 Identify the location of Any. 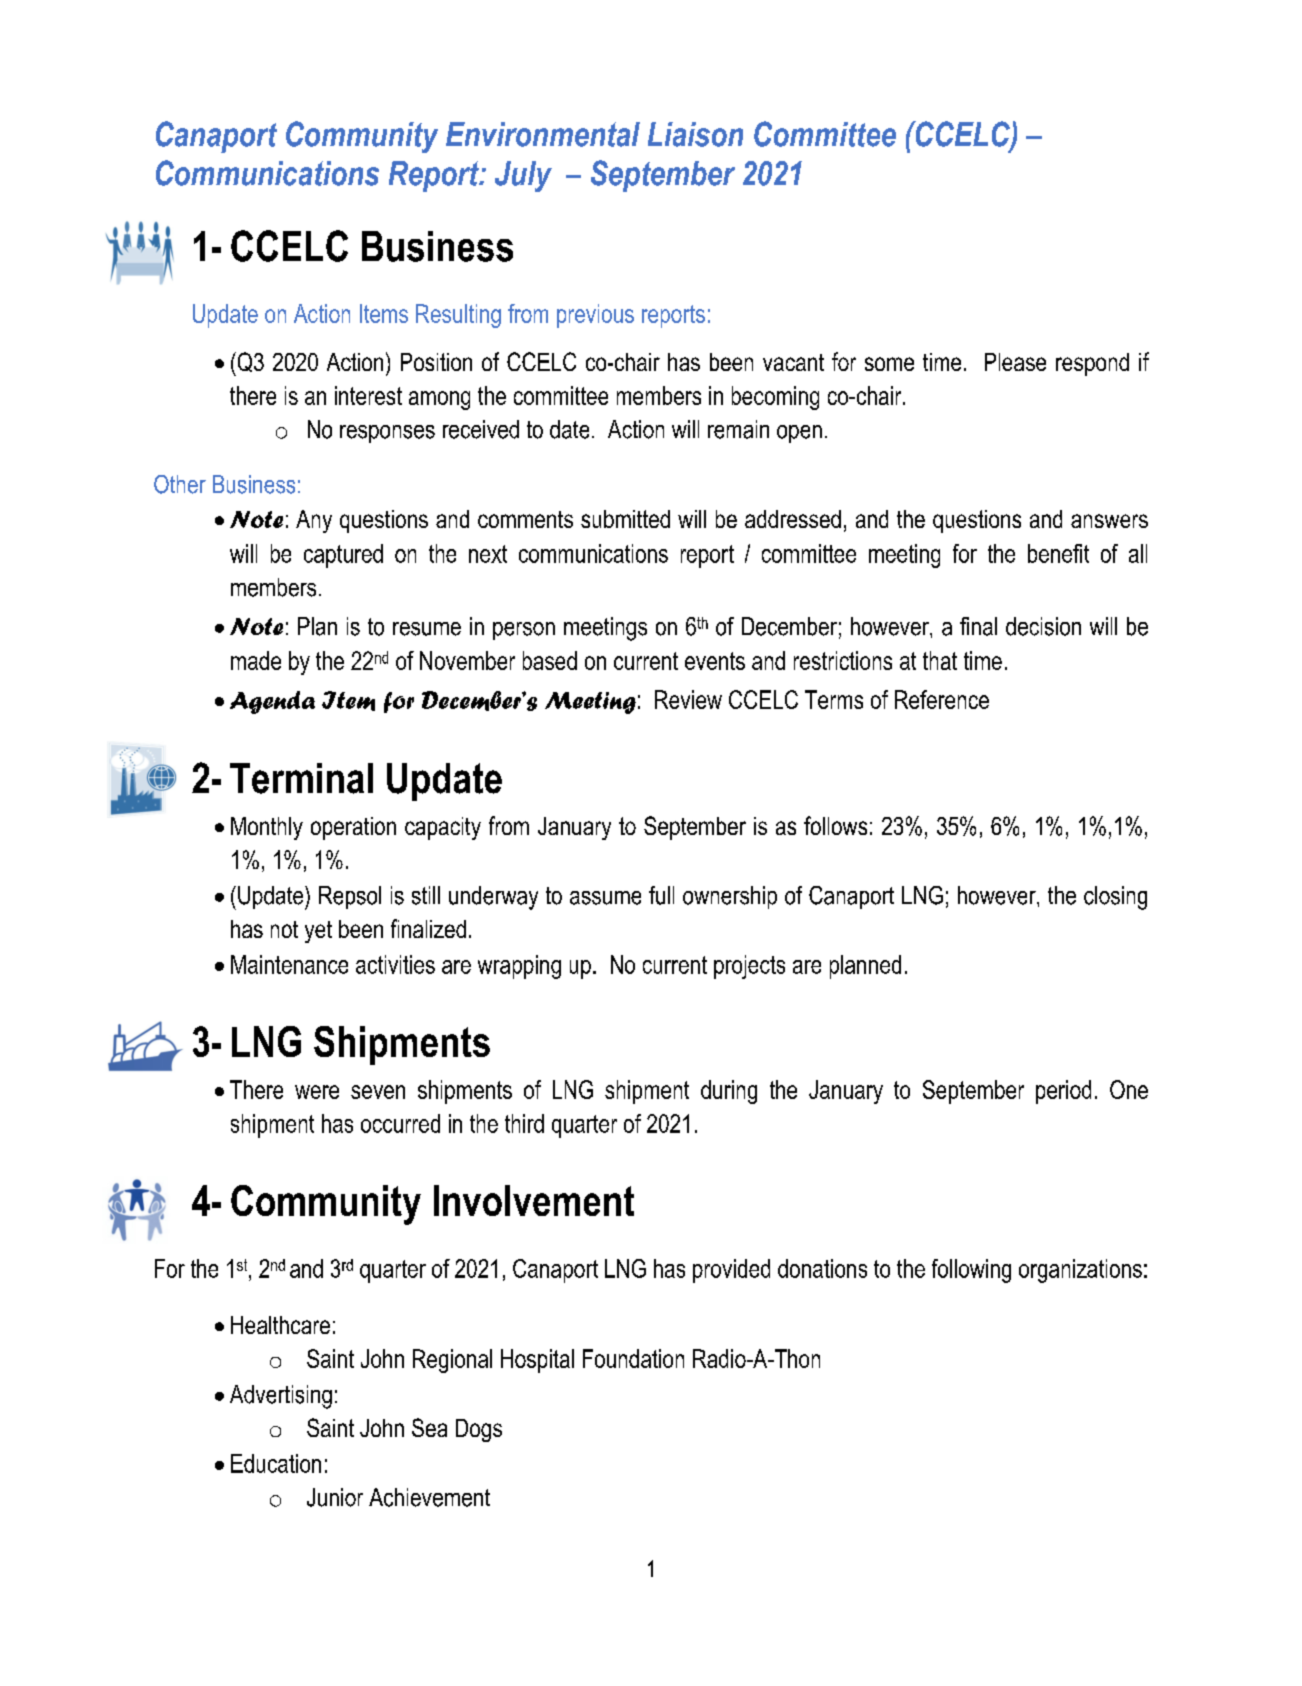
(314, 521).
